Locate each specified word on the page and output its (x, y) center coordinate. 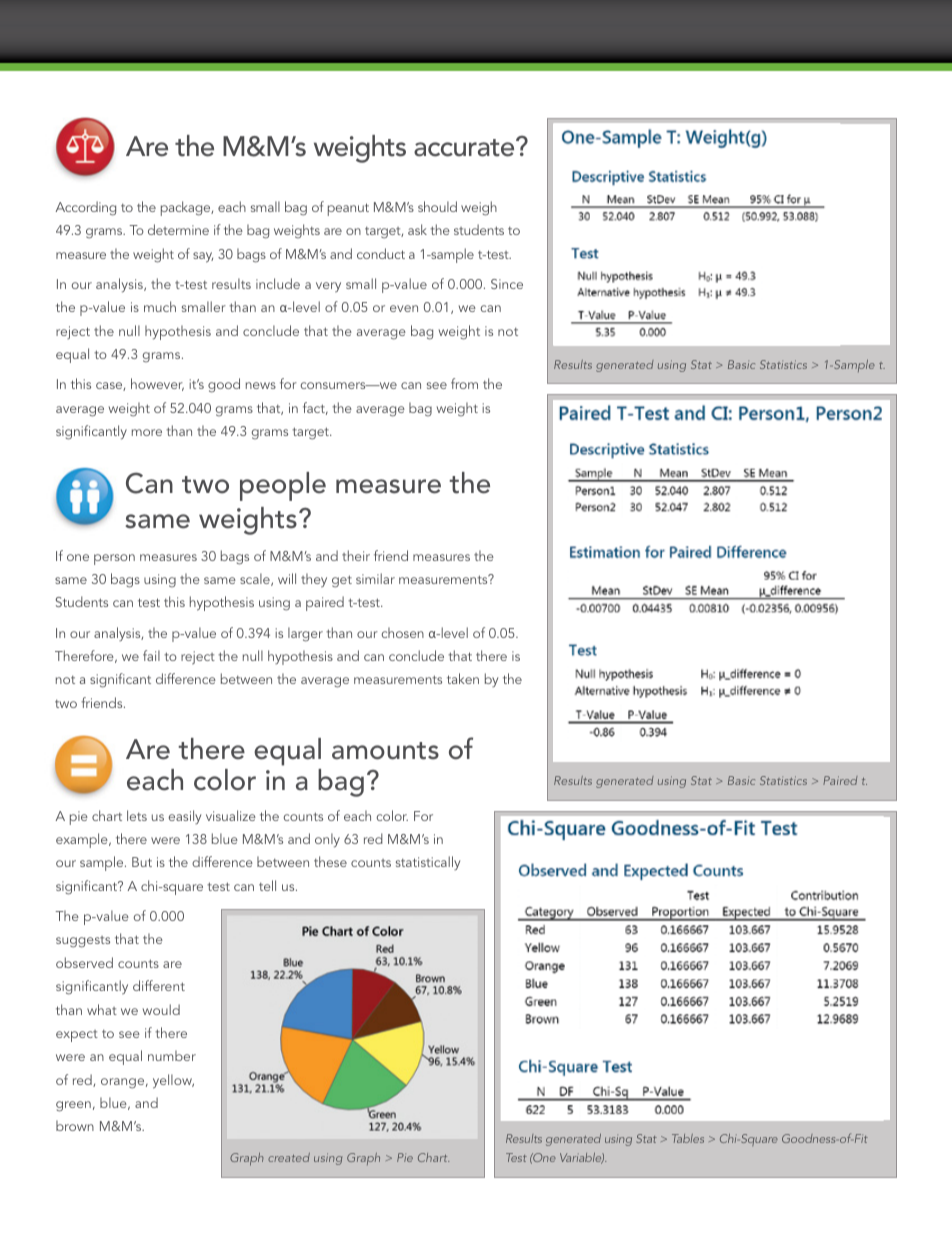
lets (137, 815)
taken (463, 678)
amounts (385, 751)
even (404, 308)
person (114, 559)
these (330, 861)
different (159, 985)
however (157, 384)
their (356, 555)
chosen (402, 632)
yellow (173, 1081)
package (187, 208)
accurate (465, 147)
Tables (688, 1138)
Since (507, 284)
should (437, 206)
